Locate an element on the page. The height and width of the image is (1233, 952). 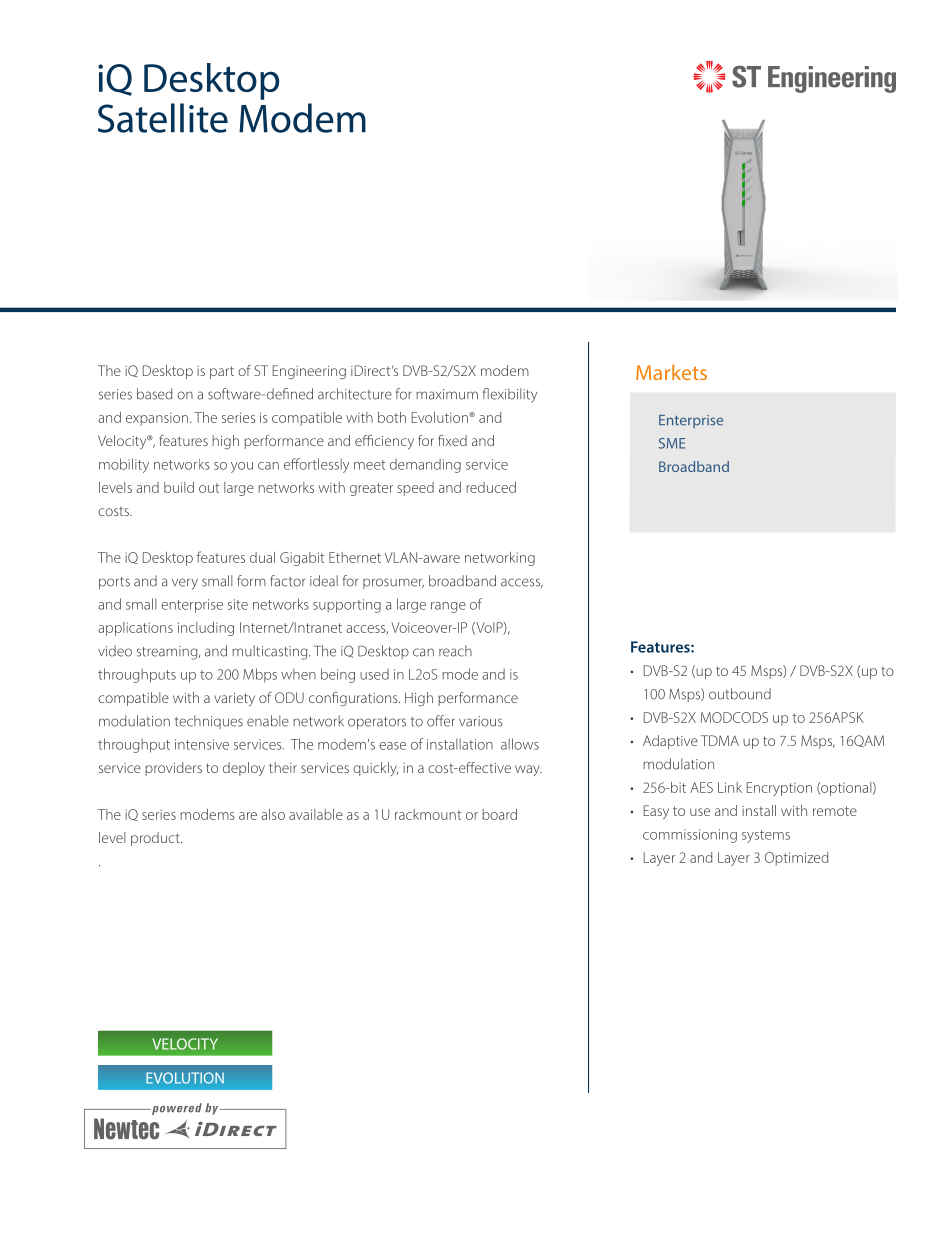
SME is located at coordinates (672, 443).
